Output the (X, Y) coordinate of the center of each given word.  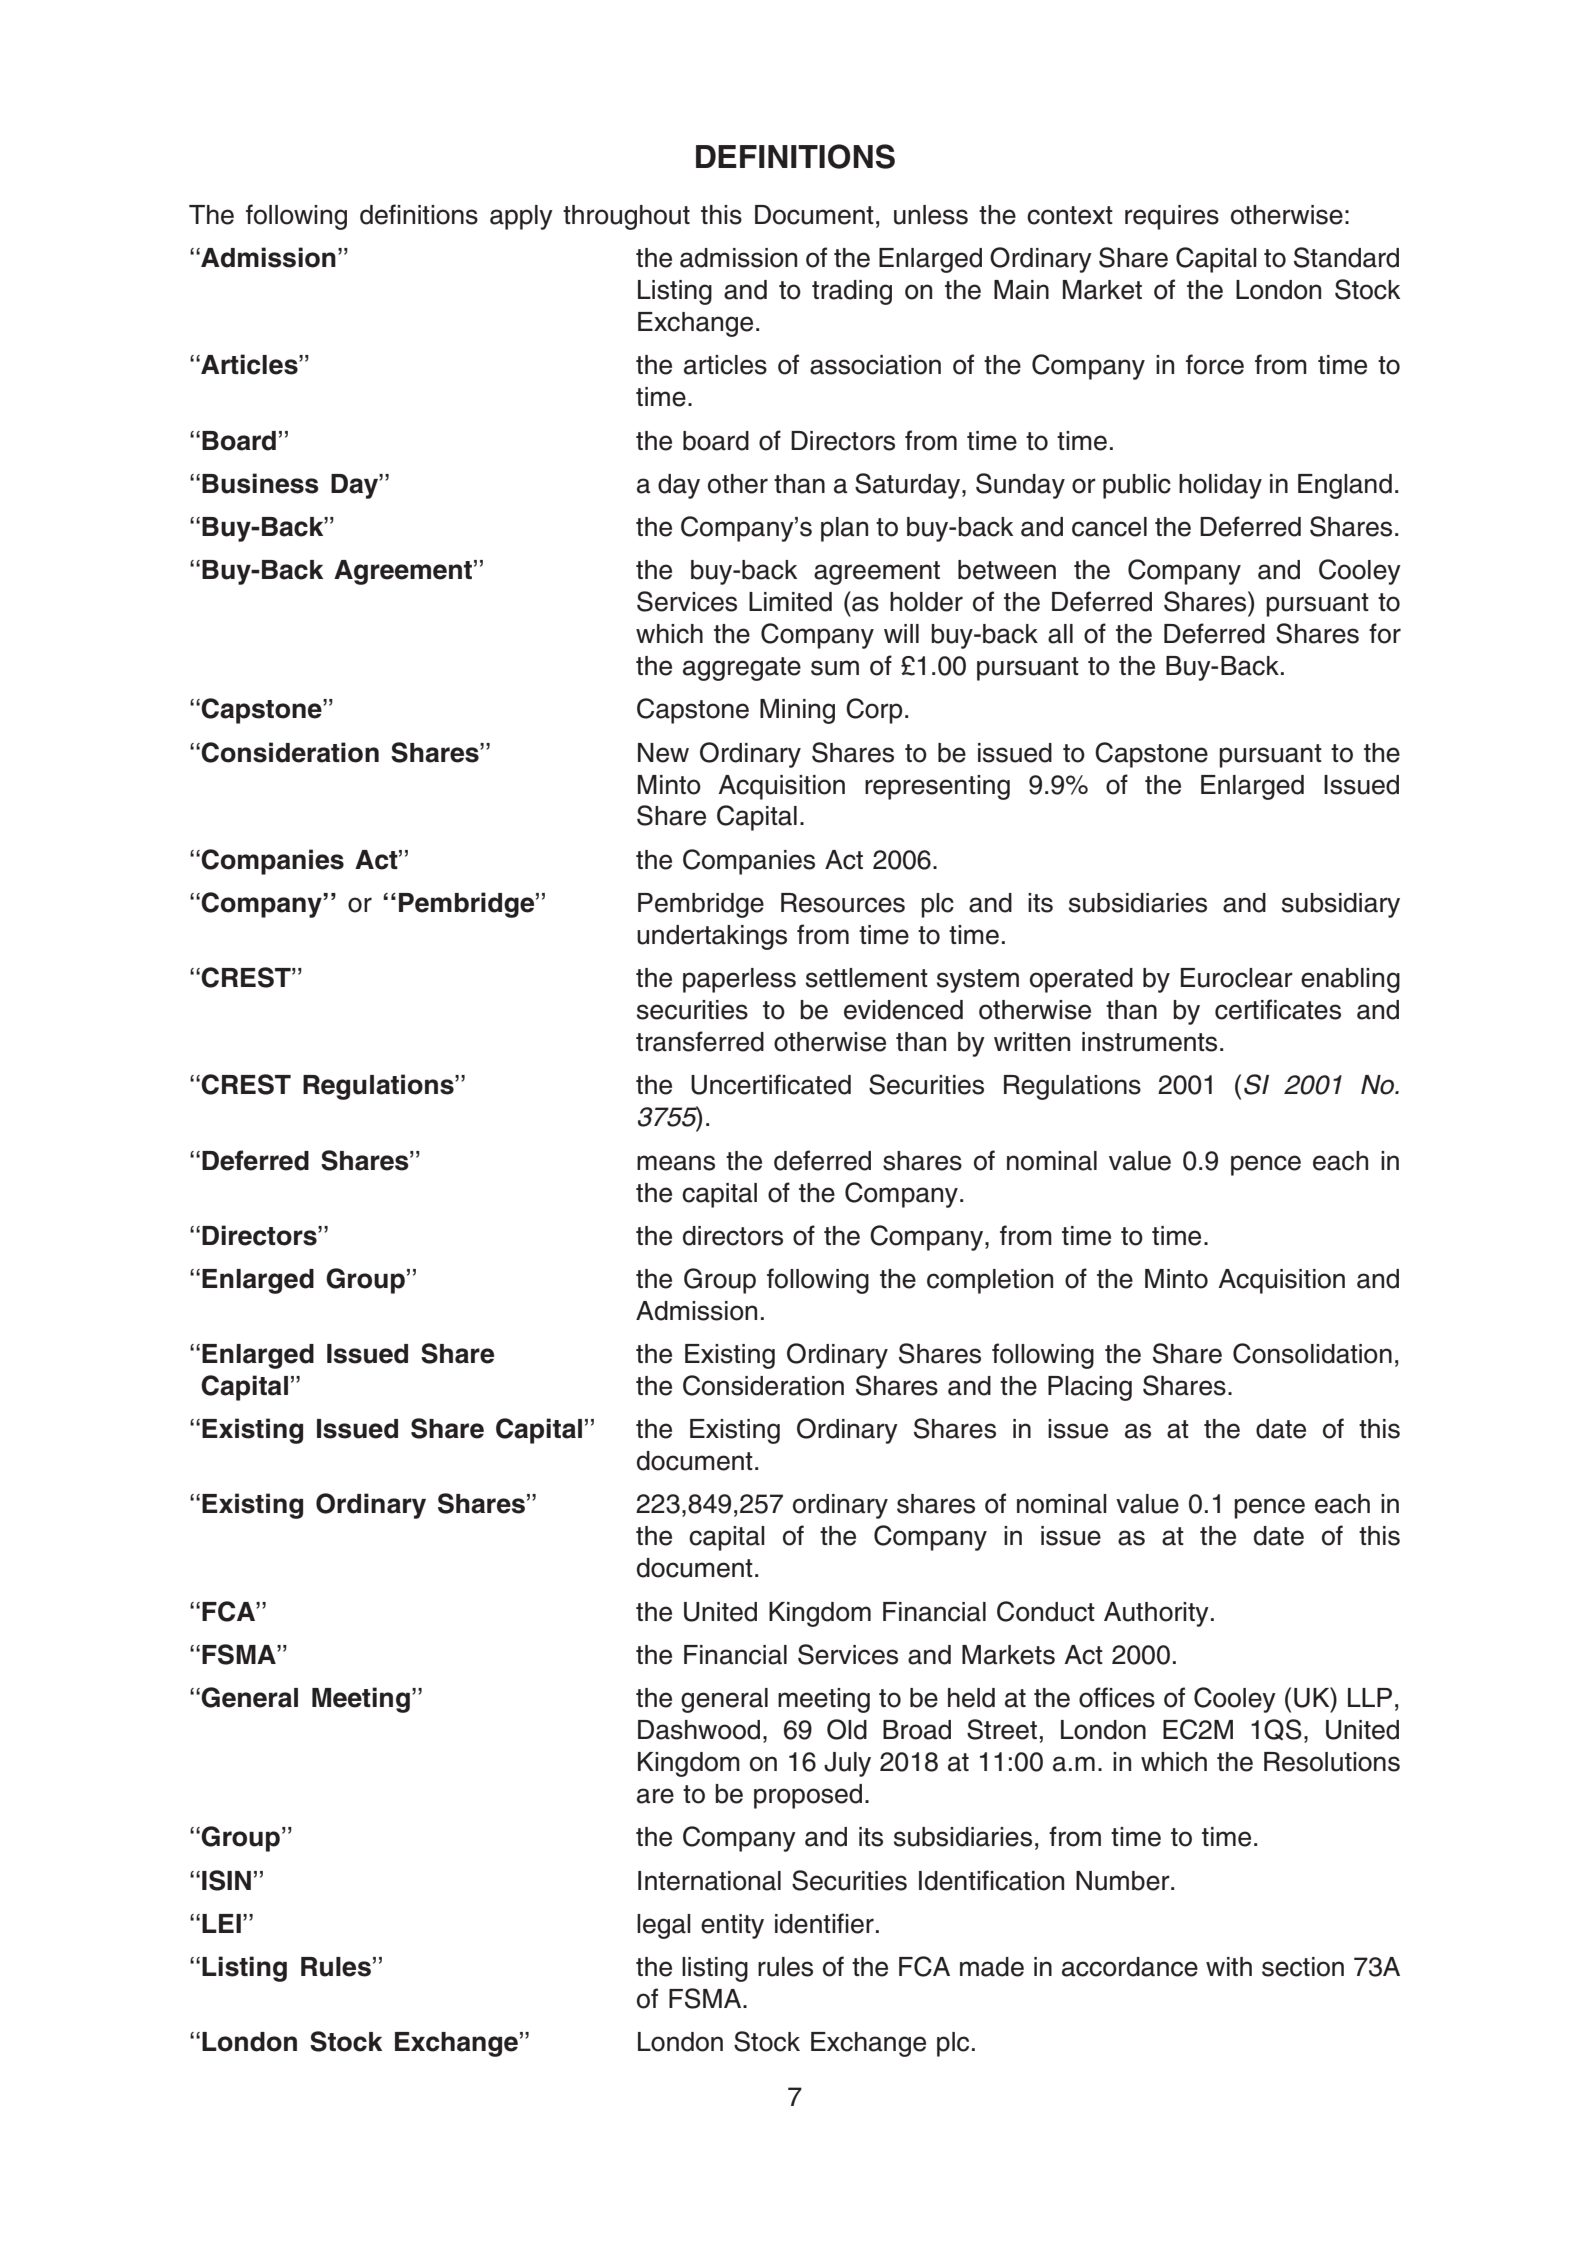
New (663, 753)
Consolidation (1312, 1353)
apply (521, 217)
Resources (843, 903)
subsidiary (1341, 905)
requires (1172, 217)
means (676, 1163)
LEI (221, 1923)
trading (852, 292)
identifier (824, 1923)
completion (990, 1281)
